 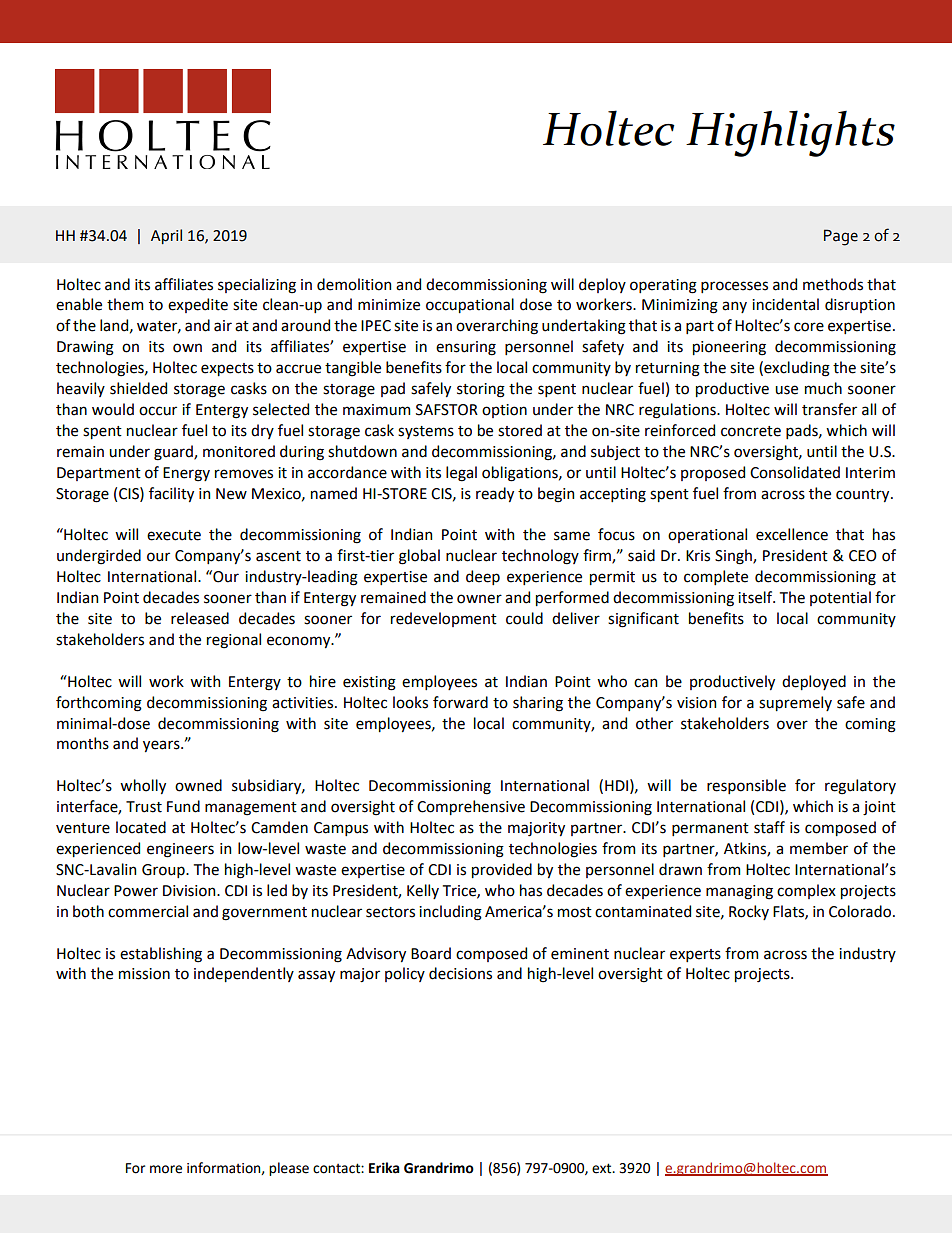 I want to click on facility, so click(x=171, y=494).
